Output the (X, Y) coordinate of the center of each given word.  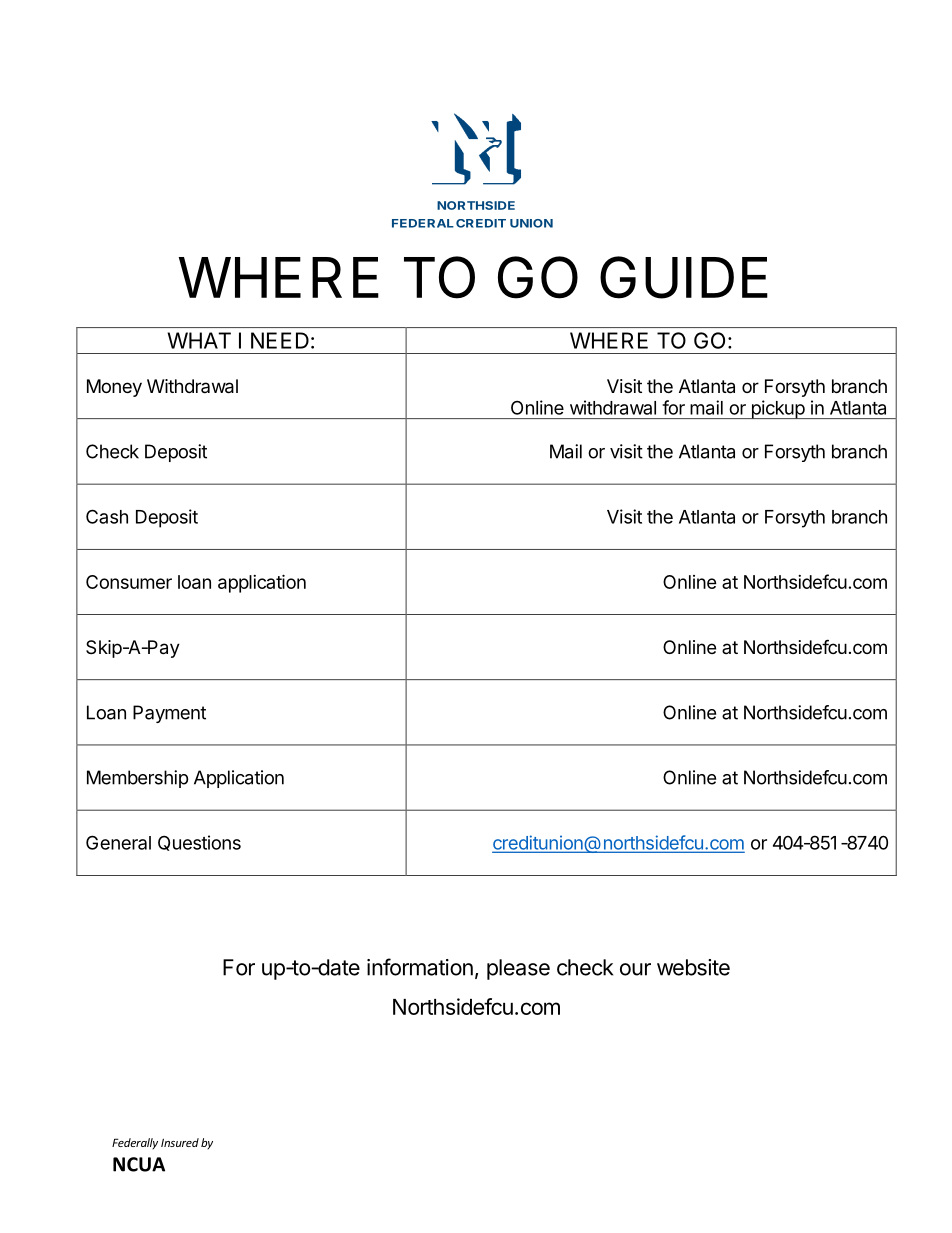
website (693, 967)
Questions (199, 843)
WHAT (199, 340)
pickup (777, 409)
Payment (169, 714)
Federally (135, 1143)
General (118, 842)
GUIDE (684, 277)
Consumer (129, 582)
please (518, 969)
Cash (107, 516)
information (420, 967)
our (635, 969)
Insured (180, 1142)
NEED (280, 340)
